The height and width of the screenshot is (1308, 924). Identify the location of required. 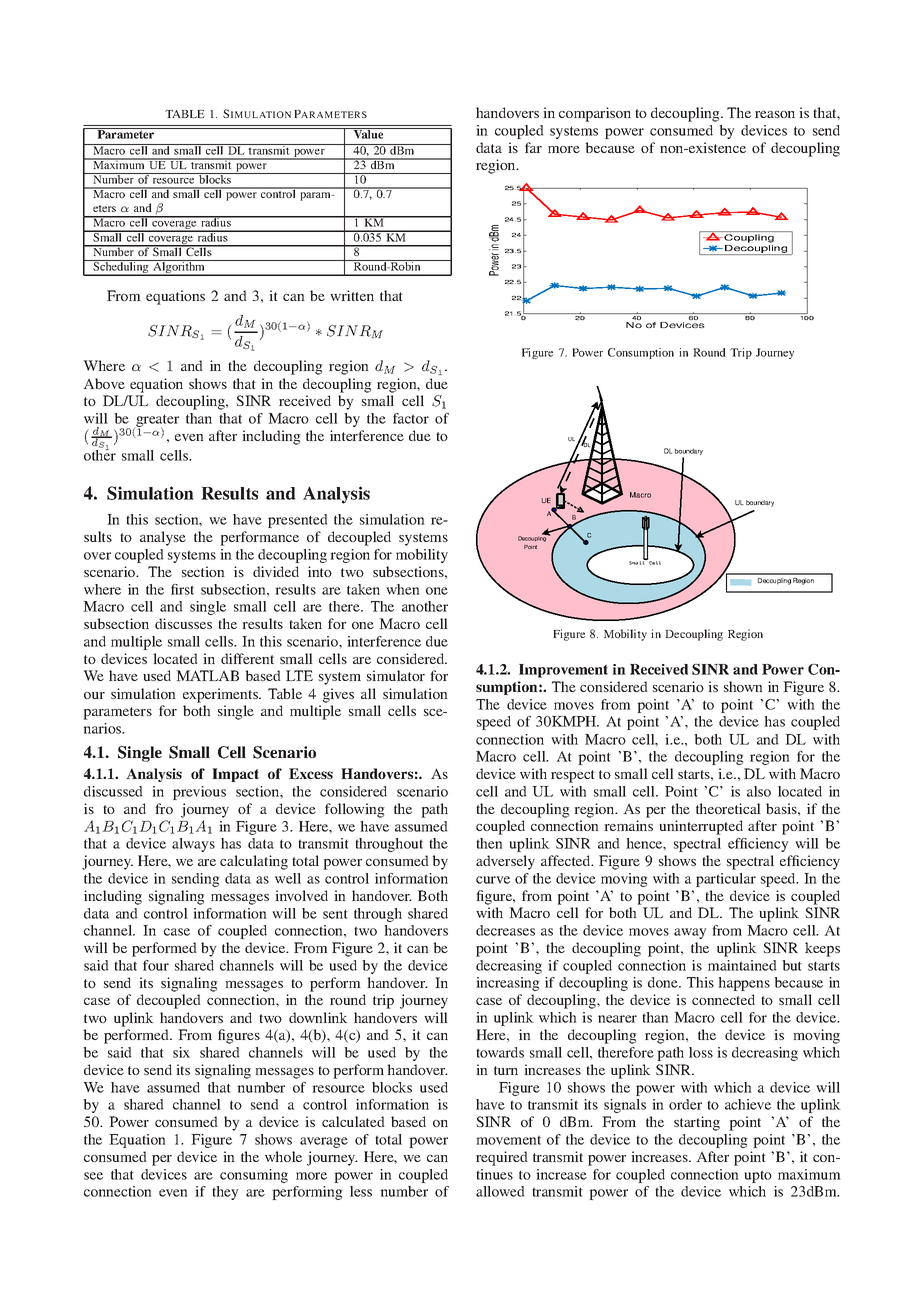
(502, 1158).
